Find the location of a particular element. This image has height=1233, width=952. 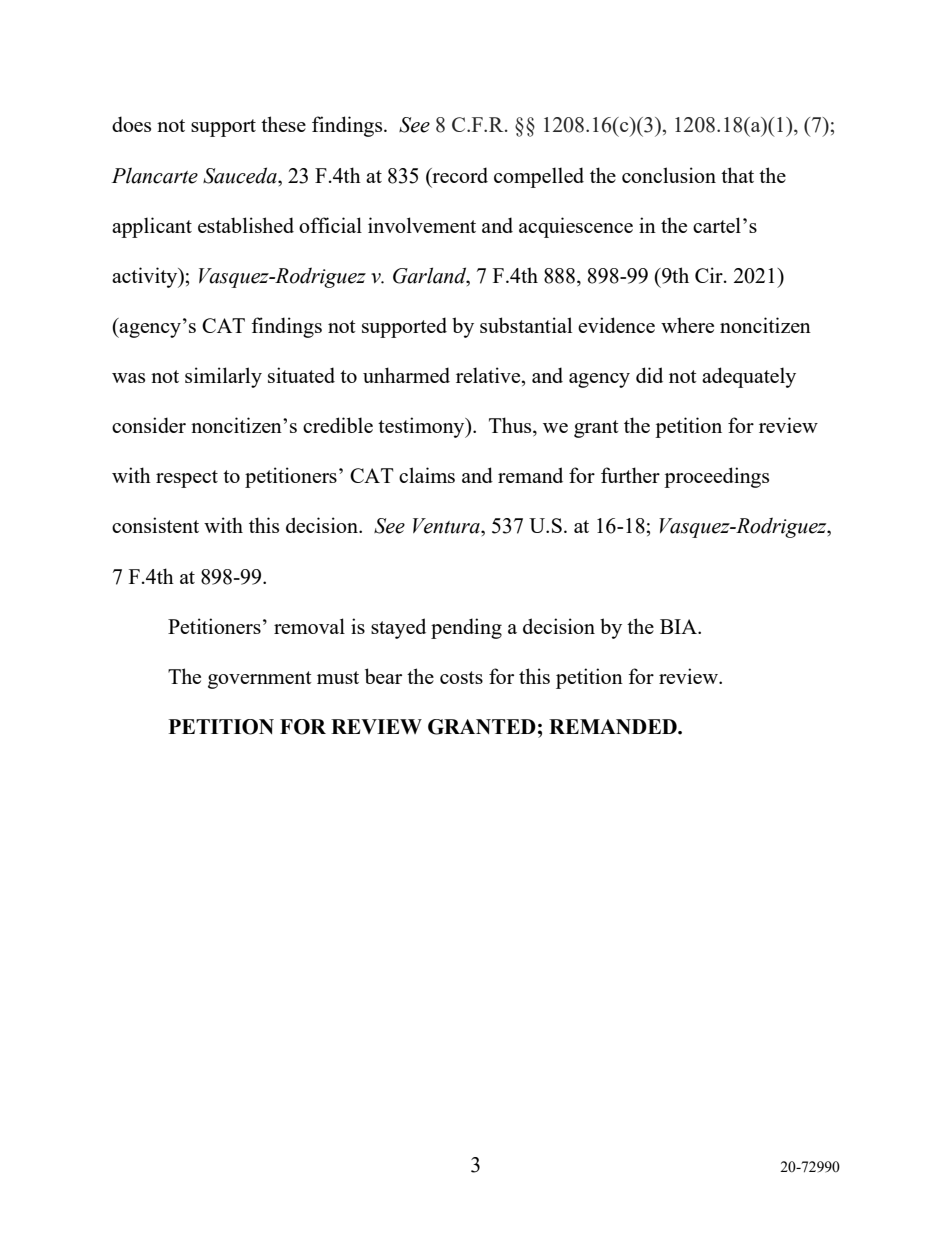

where is located at coordinates (687, 325).
